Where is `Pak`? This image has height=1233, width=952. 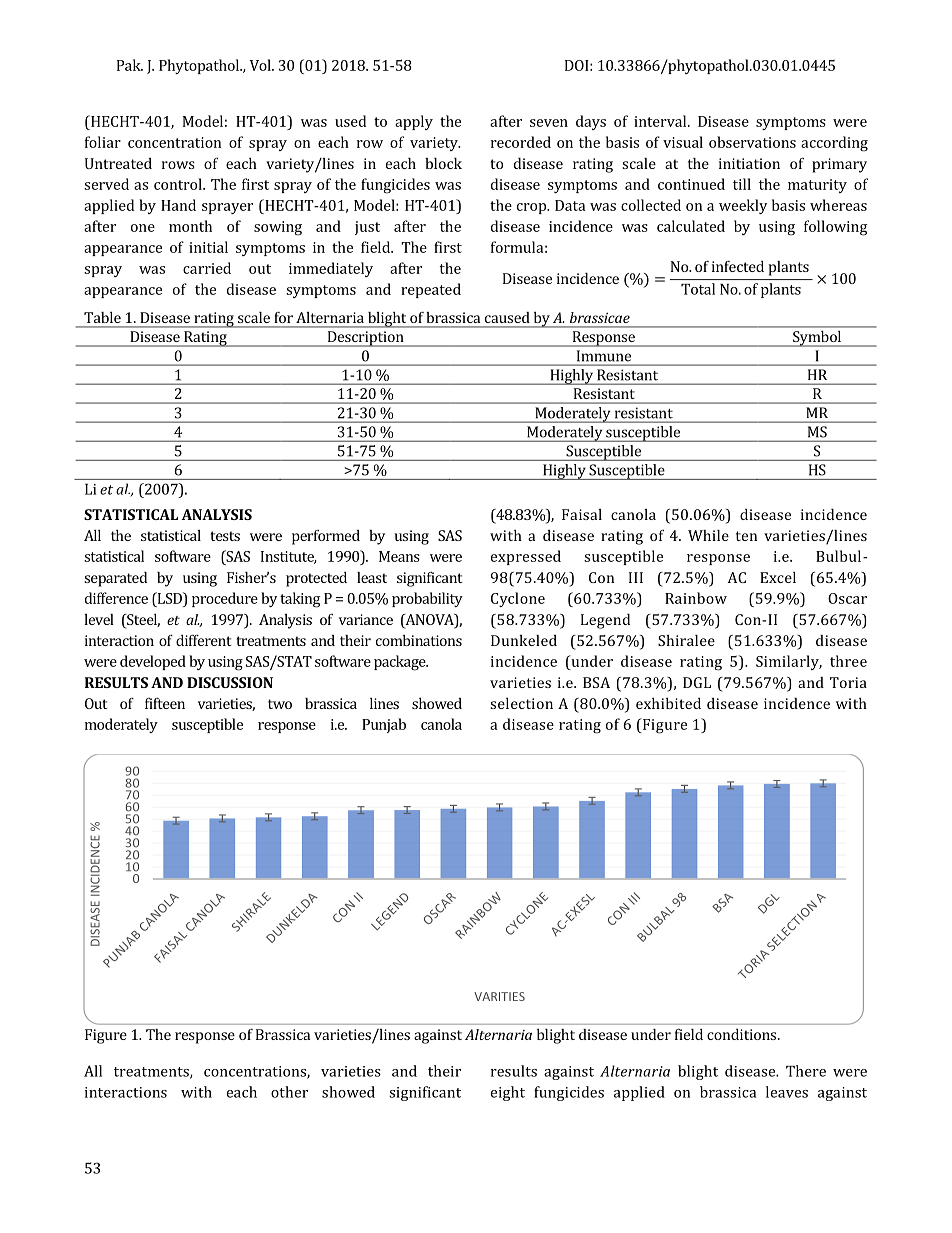
Pak is located at coordinates (130, 65).
